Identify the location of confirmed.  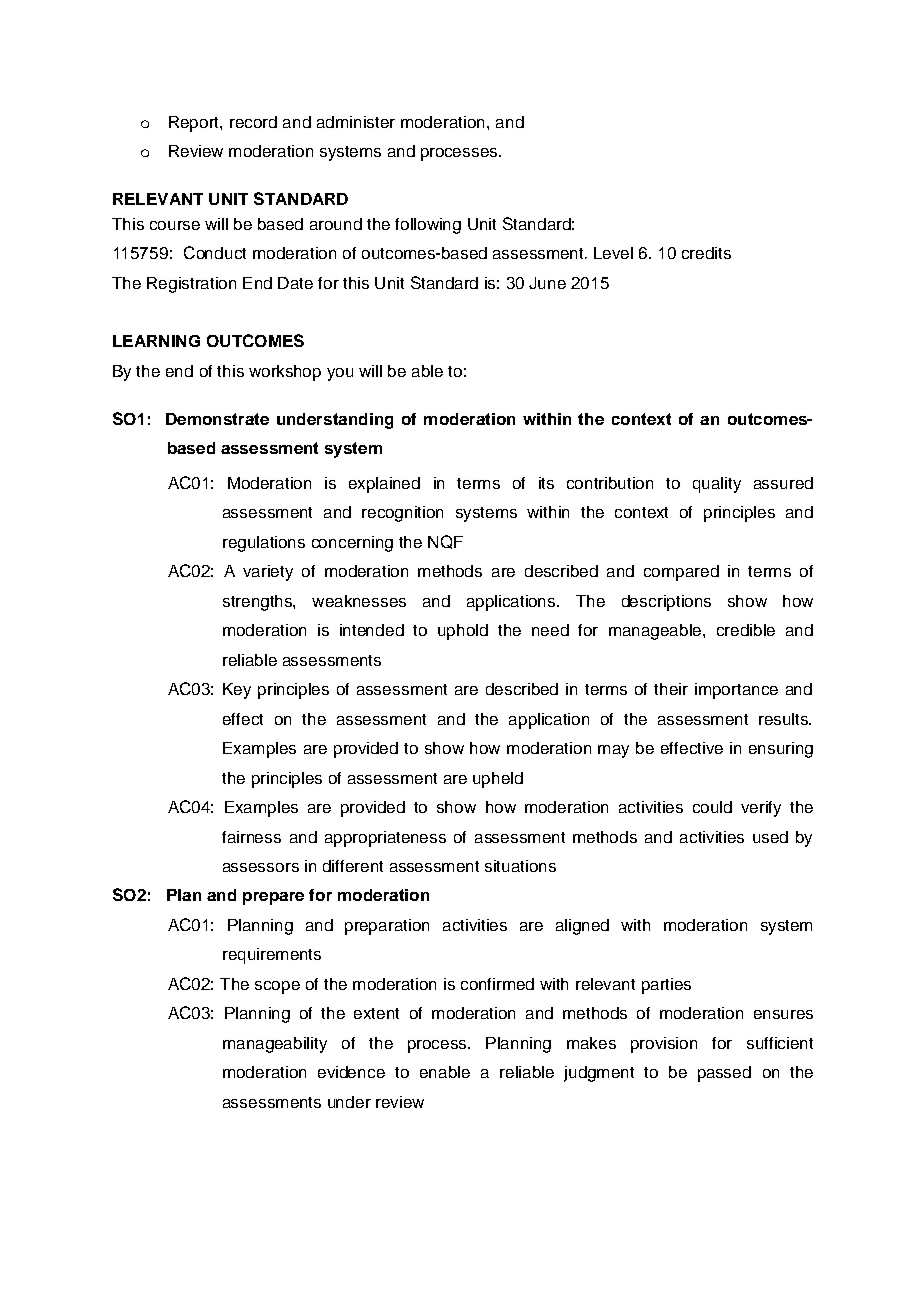
(497, 984).
